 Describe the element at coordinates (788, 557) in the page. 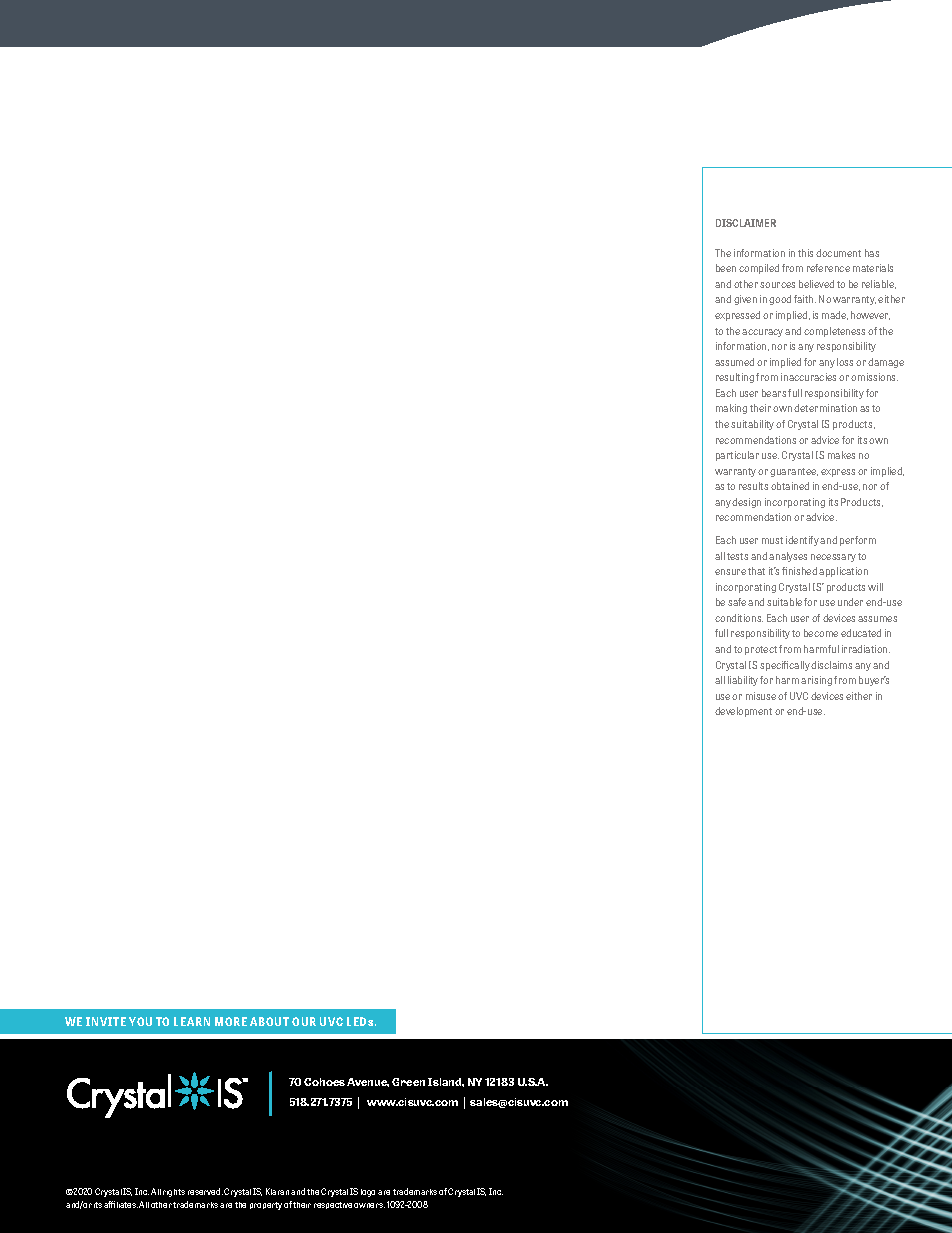

I see `analyses` at that location.
